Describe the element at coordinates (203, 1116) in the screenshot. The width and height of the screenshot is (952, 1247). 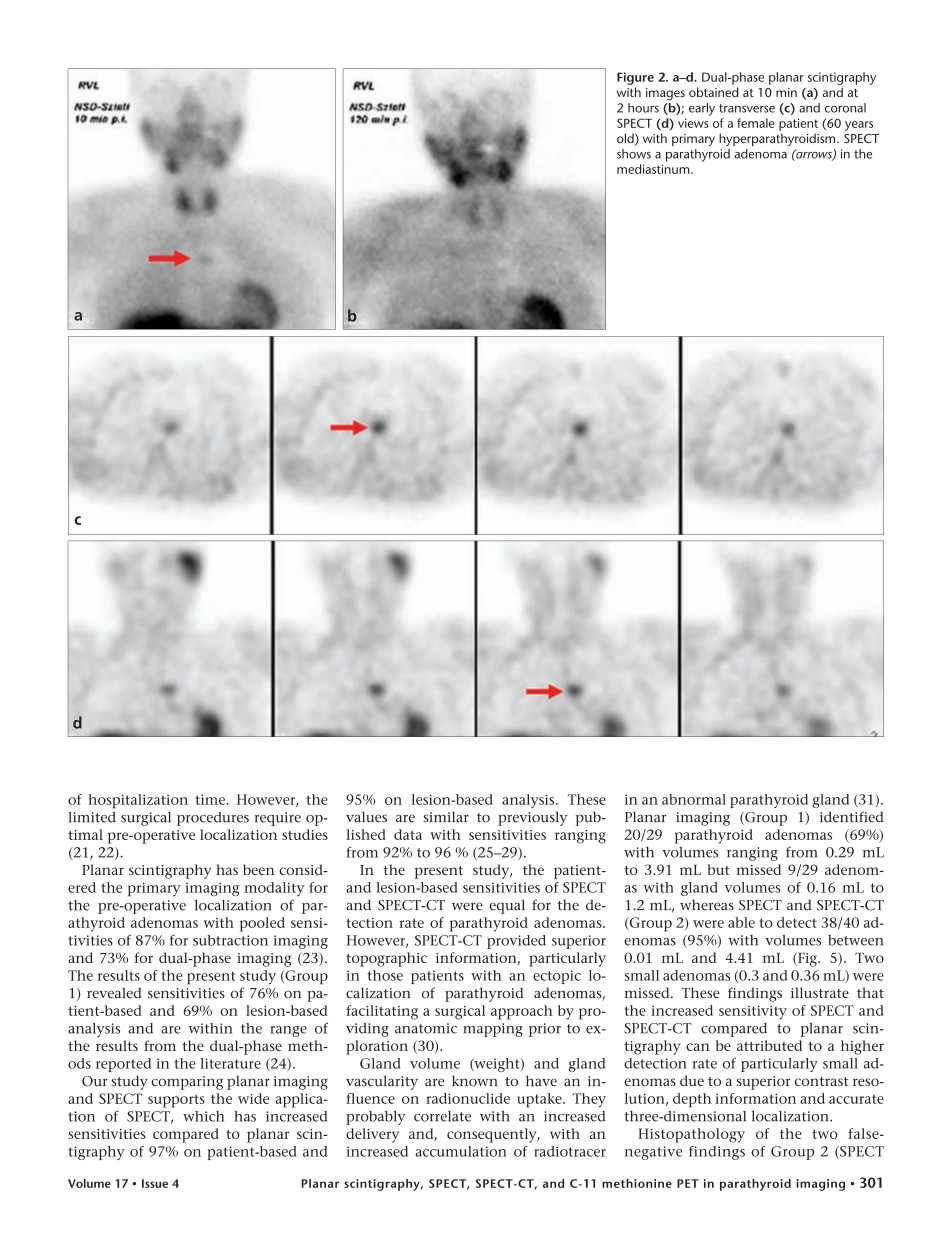
I see `which` at that location.
